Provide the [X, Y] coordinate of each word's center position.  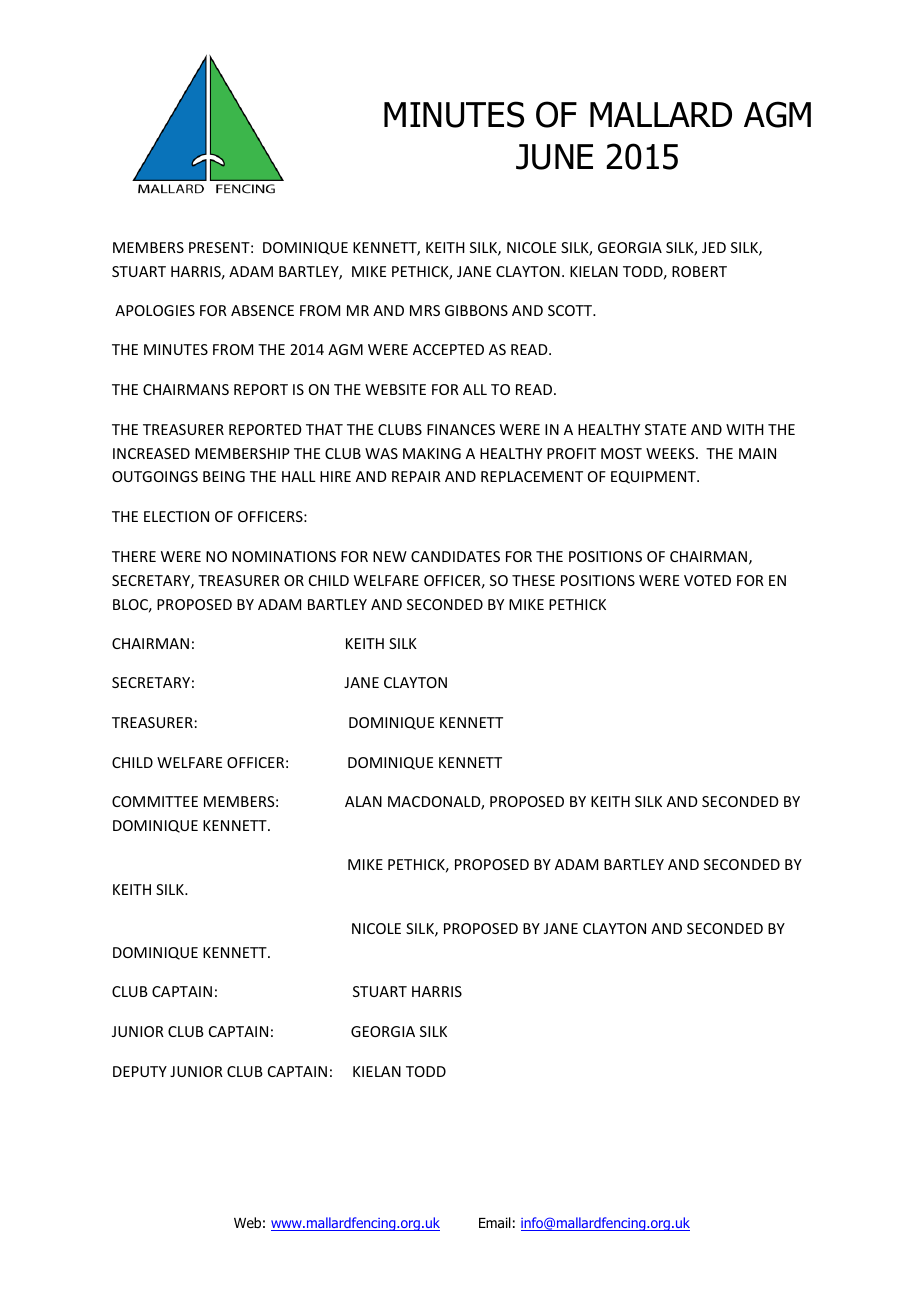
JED [714, 247]
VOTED [707, 580]
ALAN [363, 801]
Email [495, 1222]
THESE [533, 580]
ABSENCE [262, 310]
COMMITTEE [155, 801]
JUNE [554, 157]
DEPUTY [140, 1071]
